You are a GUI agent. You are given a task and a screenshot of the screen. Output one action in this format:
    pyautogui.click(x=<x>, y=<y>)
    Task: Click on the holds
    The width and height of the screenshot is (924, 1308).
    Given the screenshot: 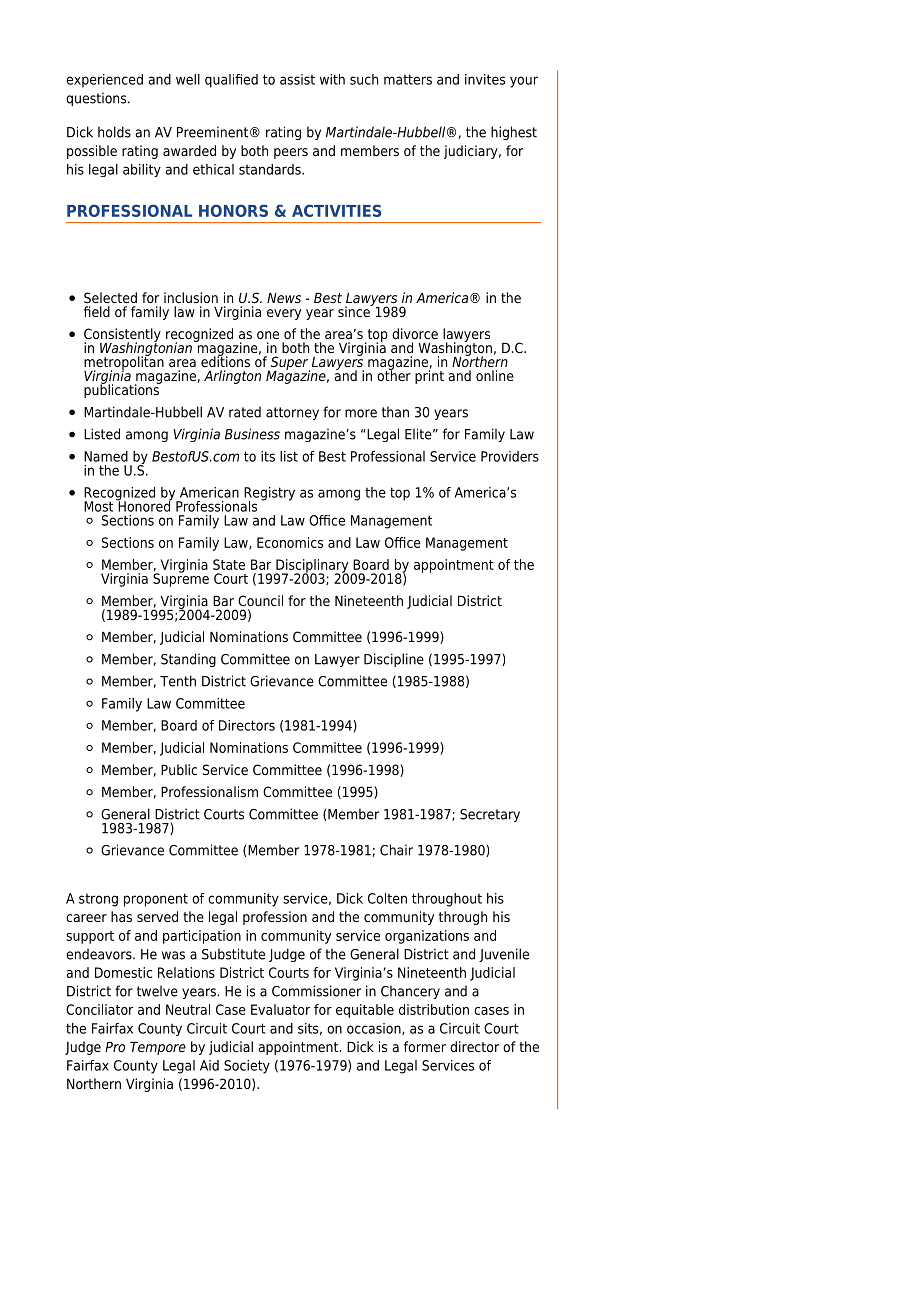 What is the action you would take?
    pyautogui.click(x=114, y=132)
